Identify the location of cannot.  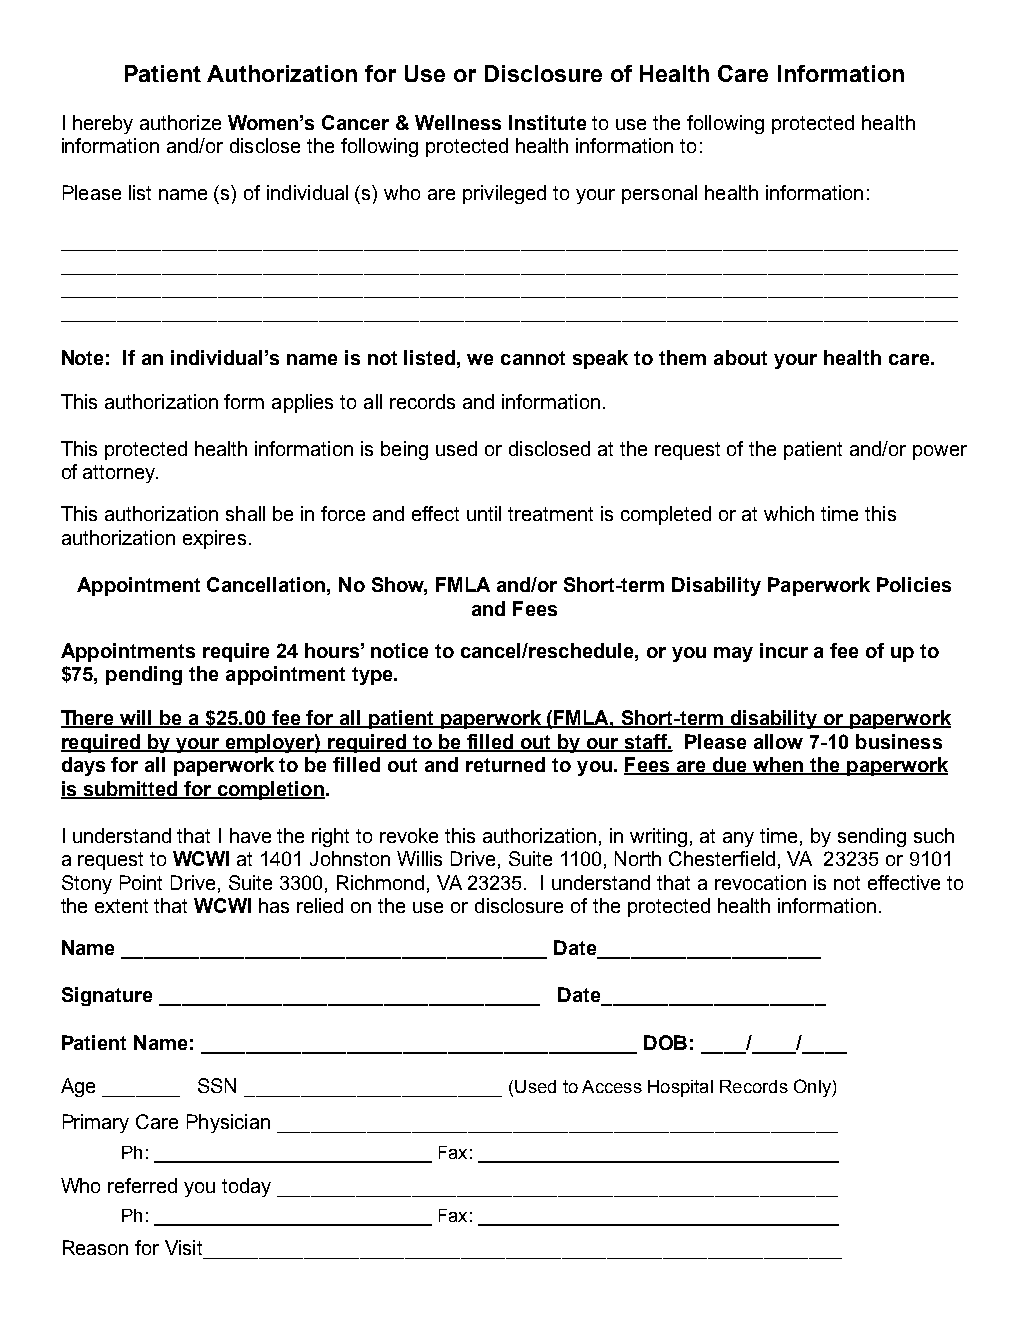
(533, 358).
